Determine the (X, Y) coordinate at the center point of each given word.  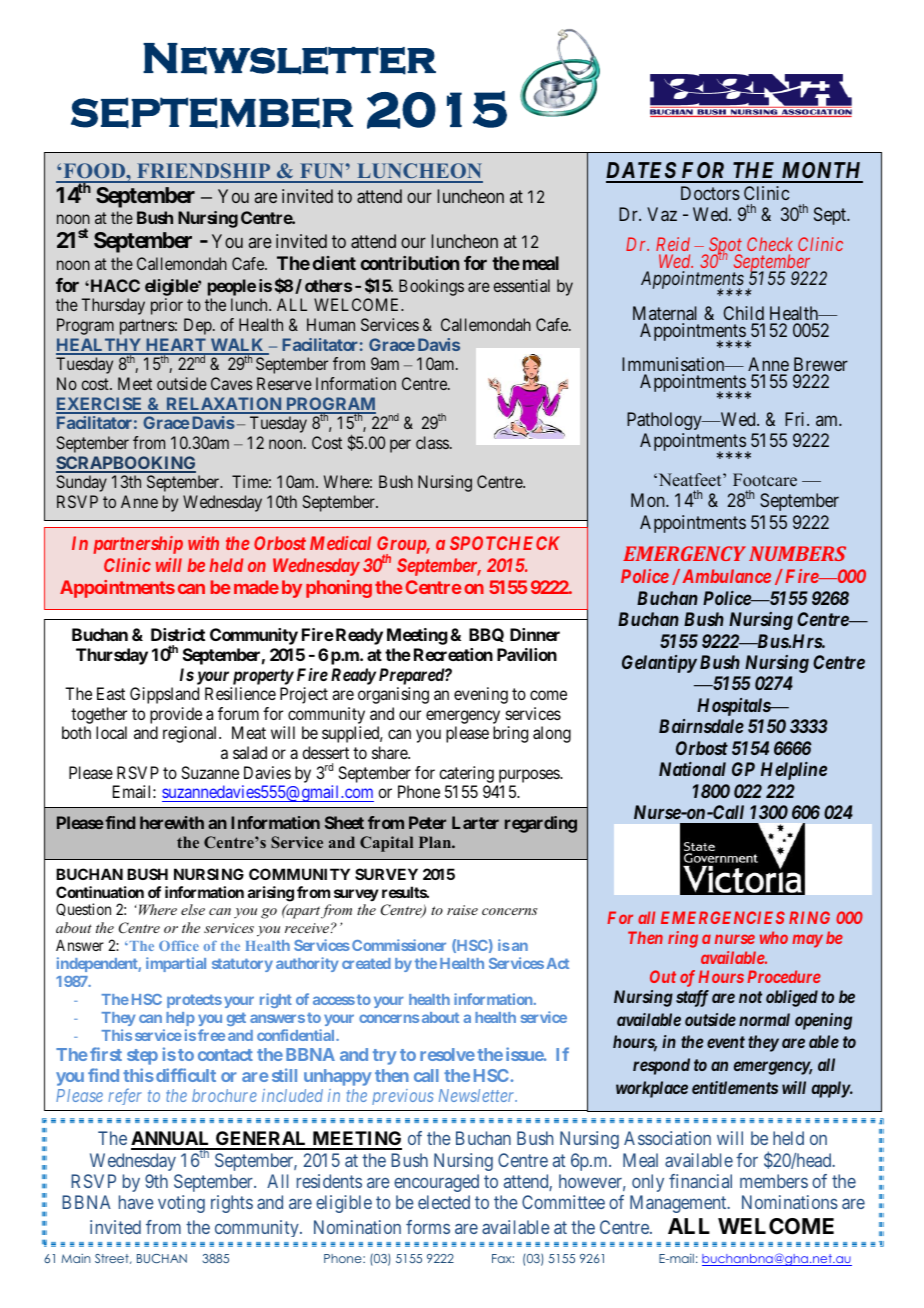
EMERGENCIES (723, 917)
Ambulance (725, 576)
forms (428, 1227)
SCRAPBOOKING (126, 464)
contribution (410, 263)
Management (679, 1204)
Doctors (710, 193)
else (193, 909)
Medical (340, 543)
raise (462, 910)
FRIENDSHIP (204, 172)
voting (181, 1204)
